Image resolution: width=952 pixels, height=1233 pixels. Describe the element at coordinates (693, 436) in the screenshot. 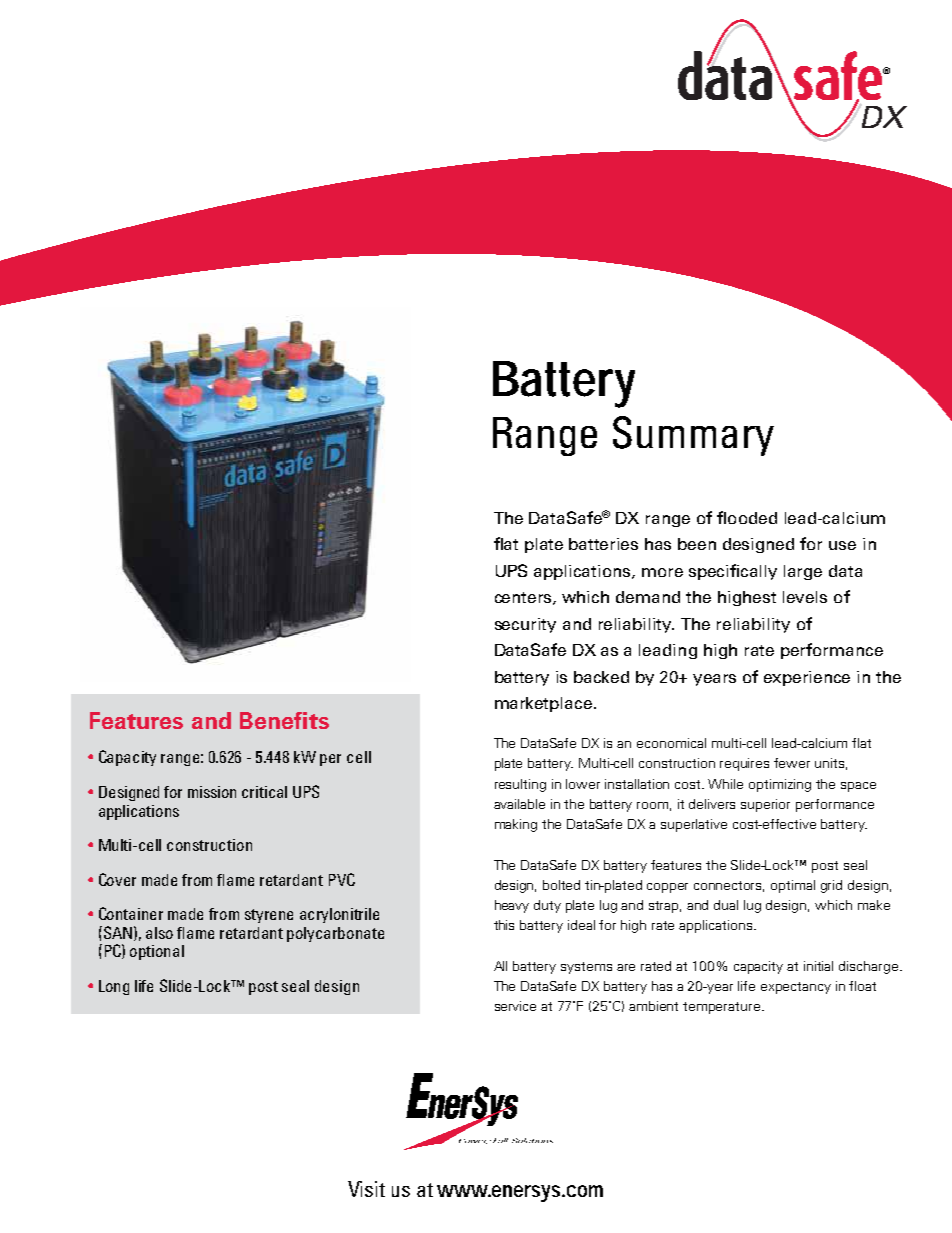

I see `Summary` at that location.
